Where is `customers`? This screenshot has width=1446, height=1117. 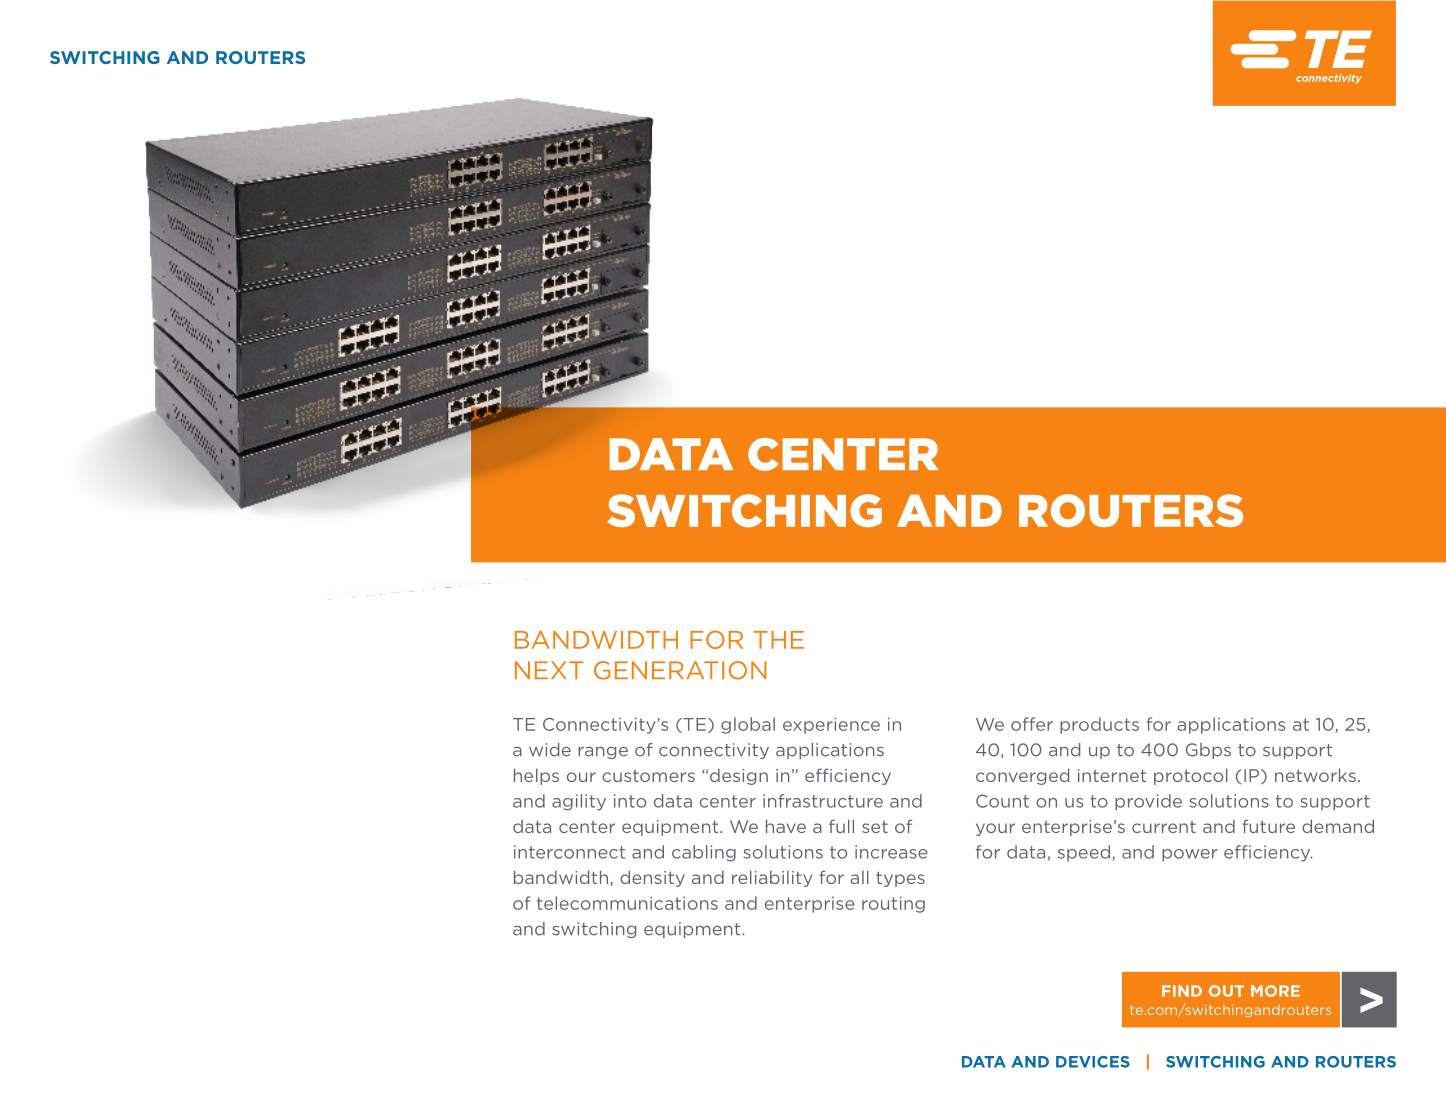
customers is located at coordinates (648, 776).
